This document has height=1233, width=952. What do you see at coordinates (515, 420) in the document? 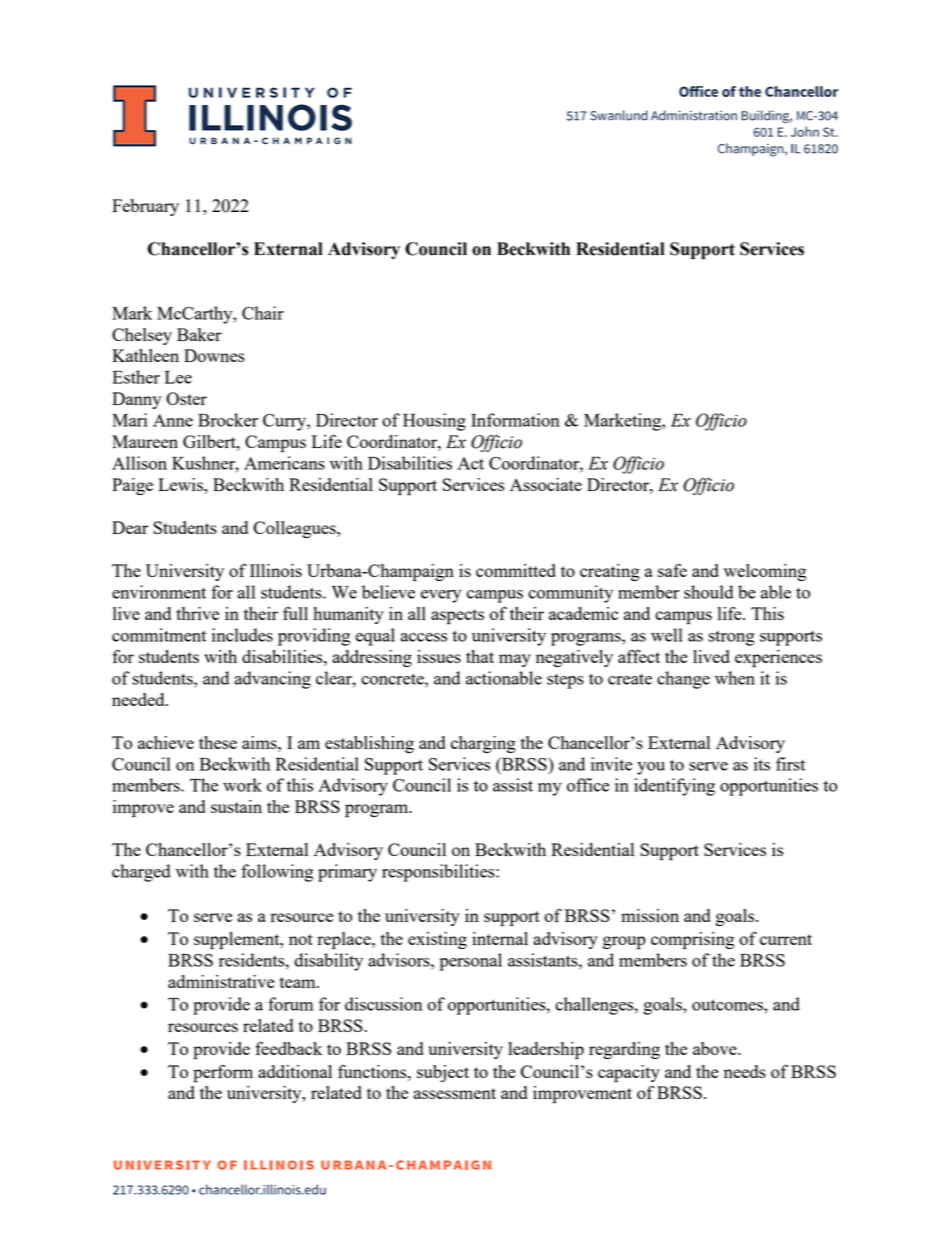
I see `Information` at bounding box center [515, 420].
